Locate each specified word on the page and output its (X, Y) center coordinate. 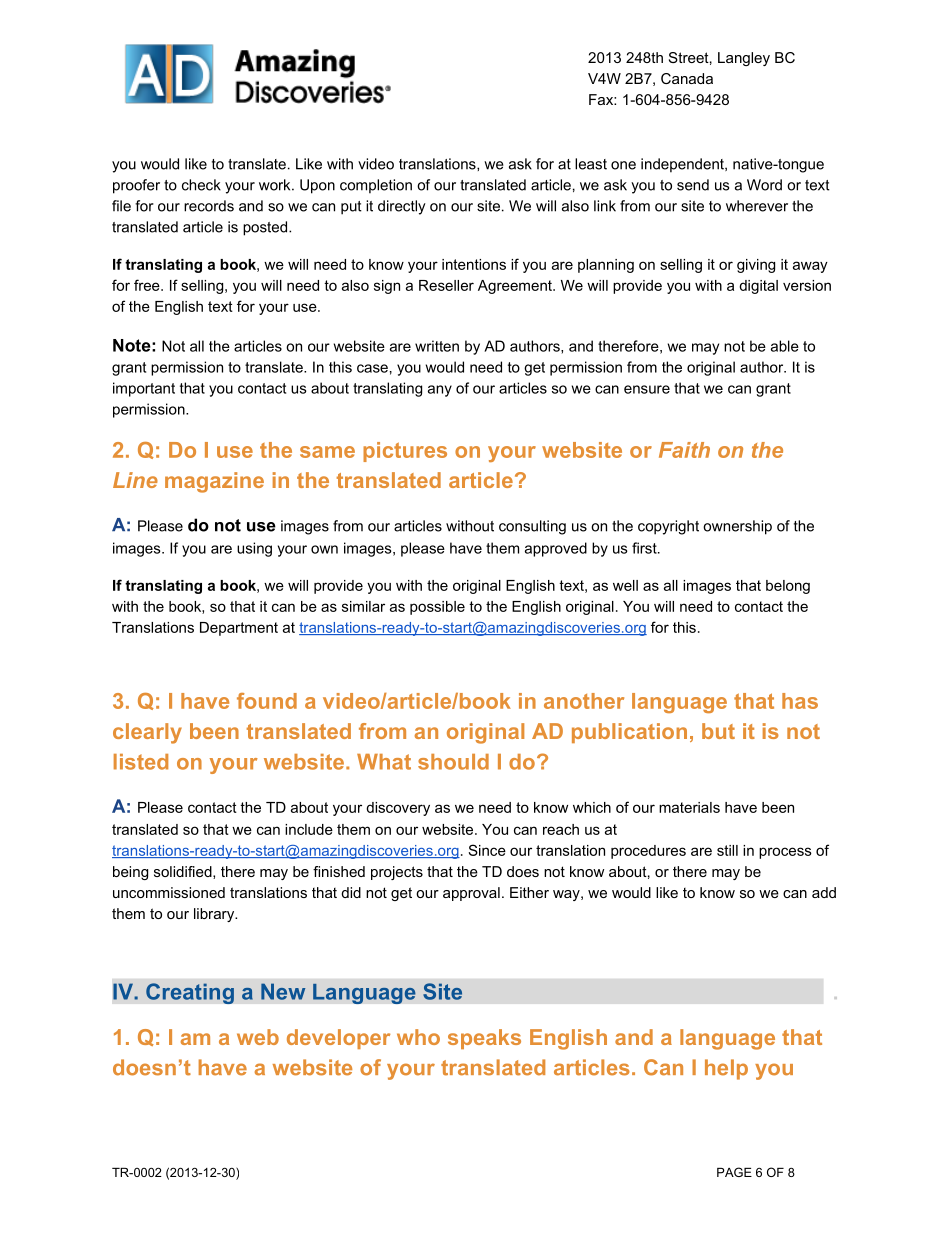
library (215, 915)
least (591, 164)
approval (471, 894)
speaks (484, 1039)
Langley (744, 59)
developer (338, 1039)
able (785, 346)
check (201, 185)
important (144, 389)
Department (239, 629)
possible (437, 608)
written (437, 346)
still (727, 850)
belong (788, 587)
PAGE (734, 1172)
